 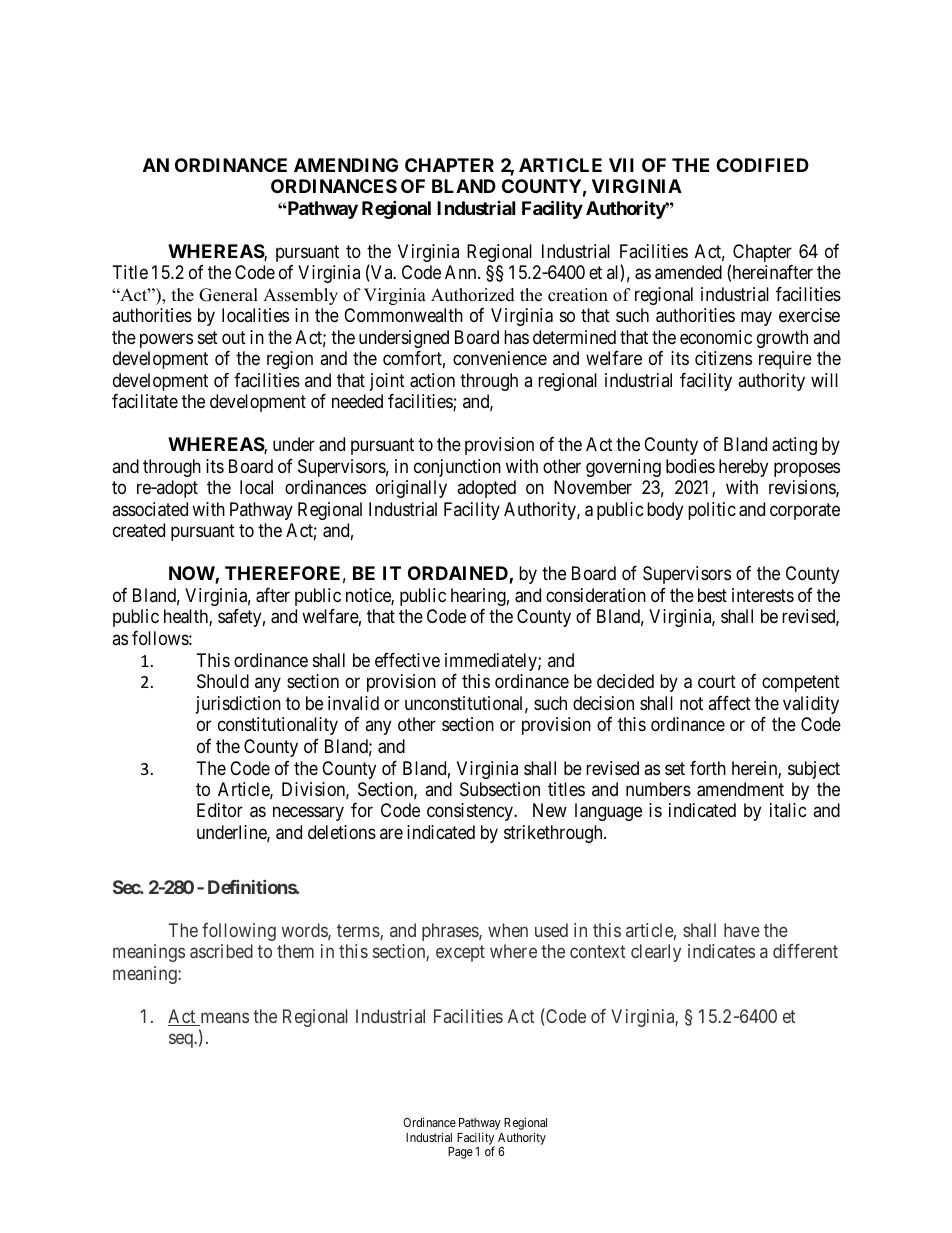 I want to click on Should, so click(x=223, y=681).
